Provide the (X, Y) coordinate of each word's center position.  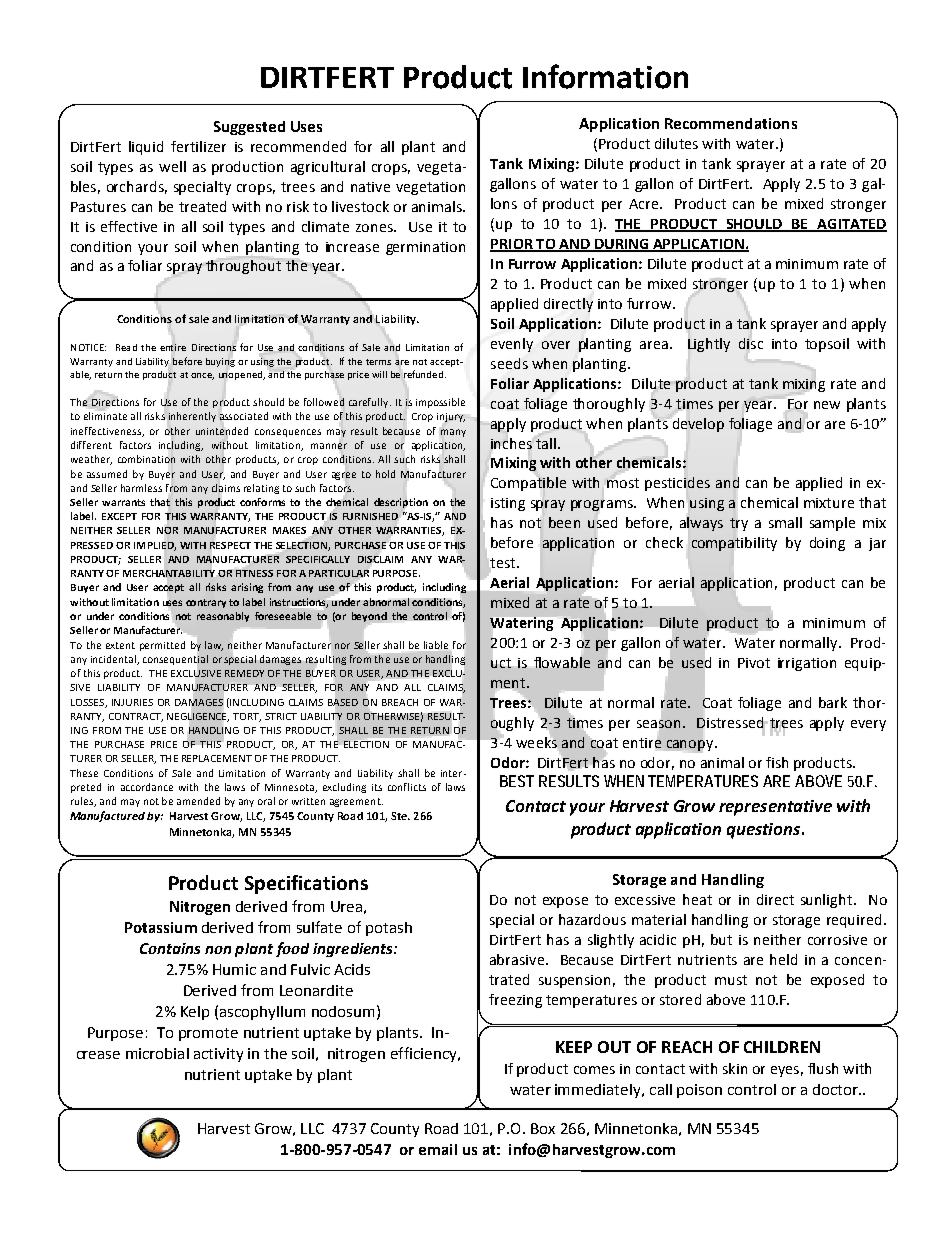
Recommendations (731, 123)
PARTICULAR (339, 573)
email (438, 1149)
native (370, 187)
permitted (162, 646)
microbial (157, 1053)
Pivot (754, 663)
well (172, 166)
